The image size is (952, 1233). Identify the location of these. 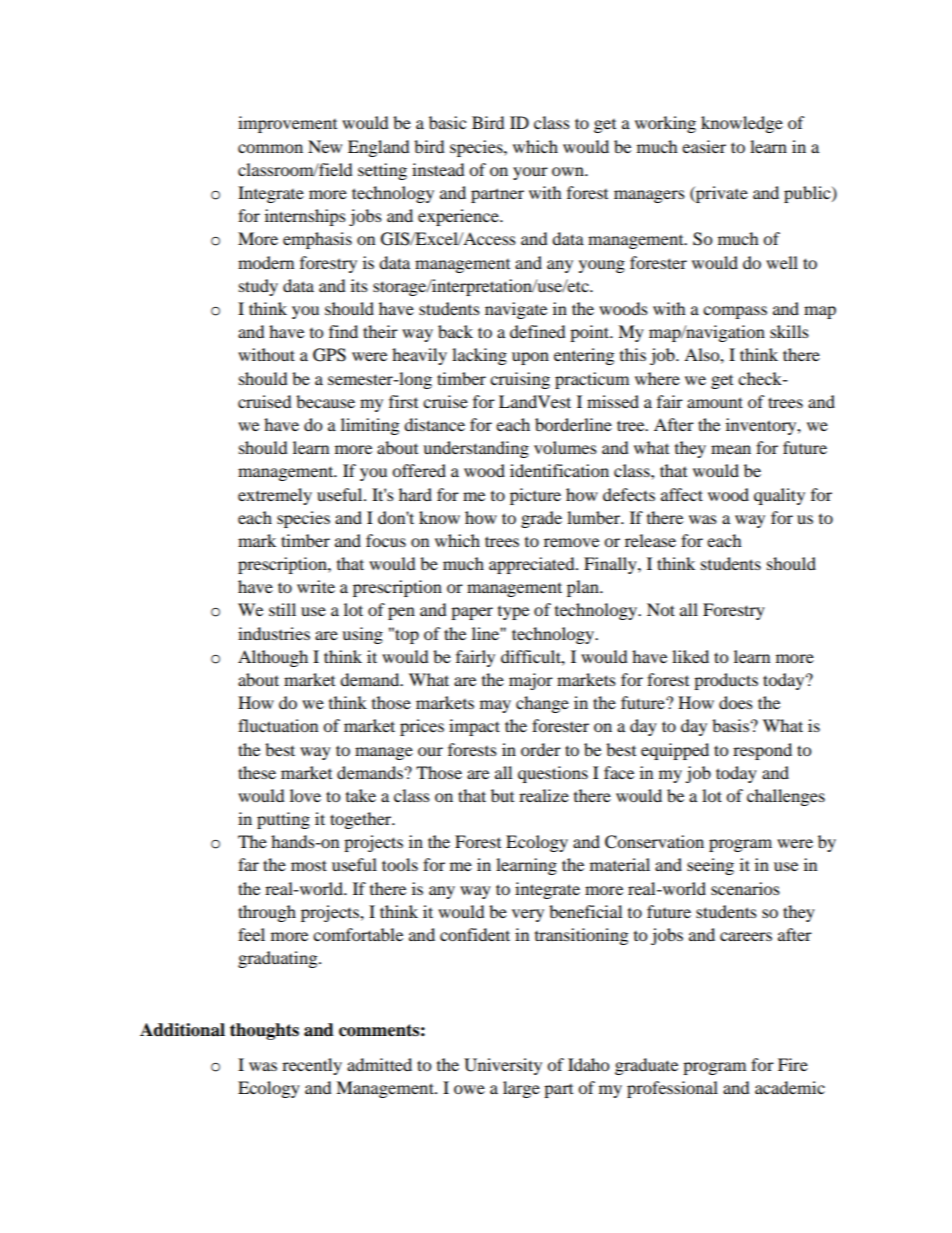
(257, 772).
